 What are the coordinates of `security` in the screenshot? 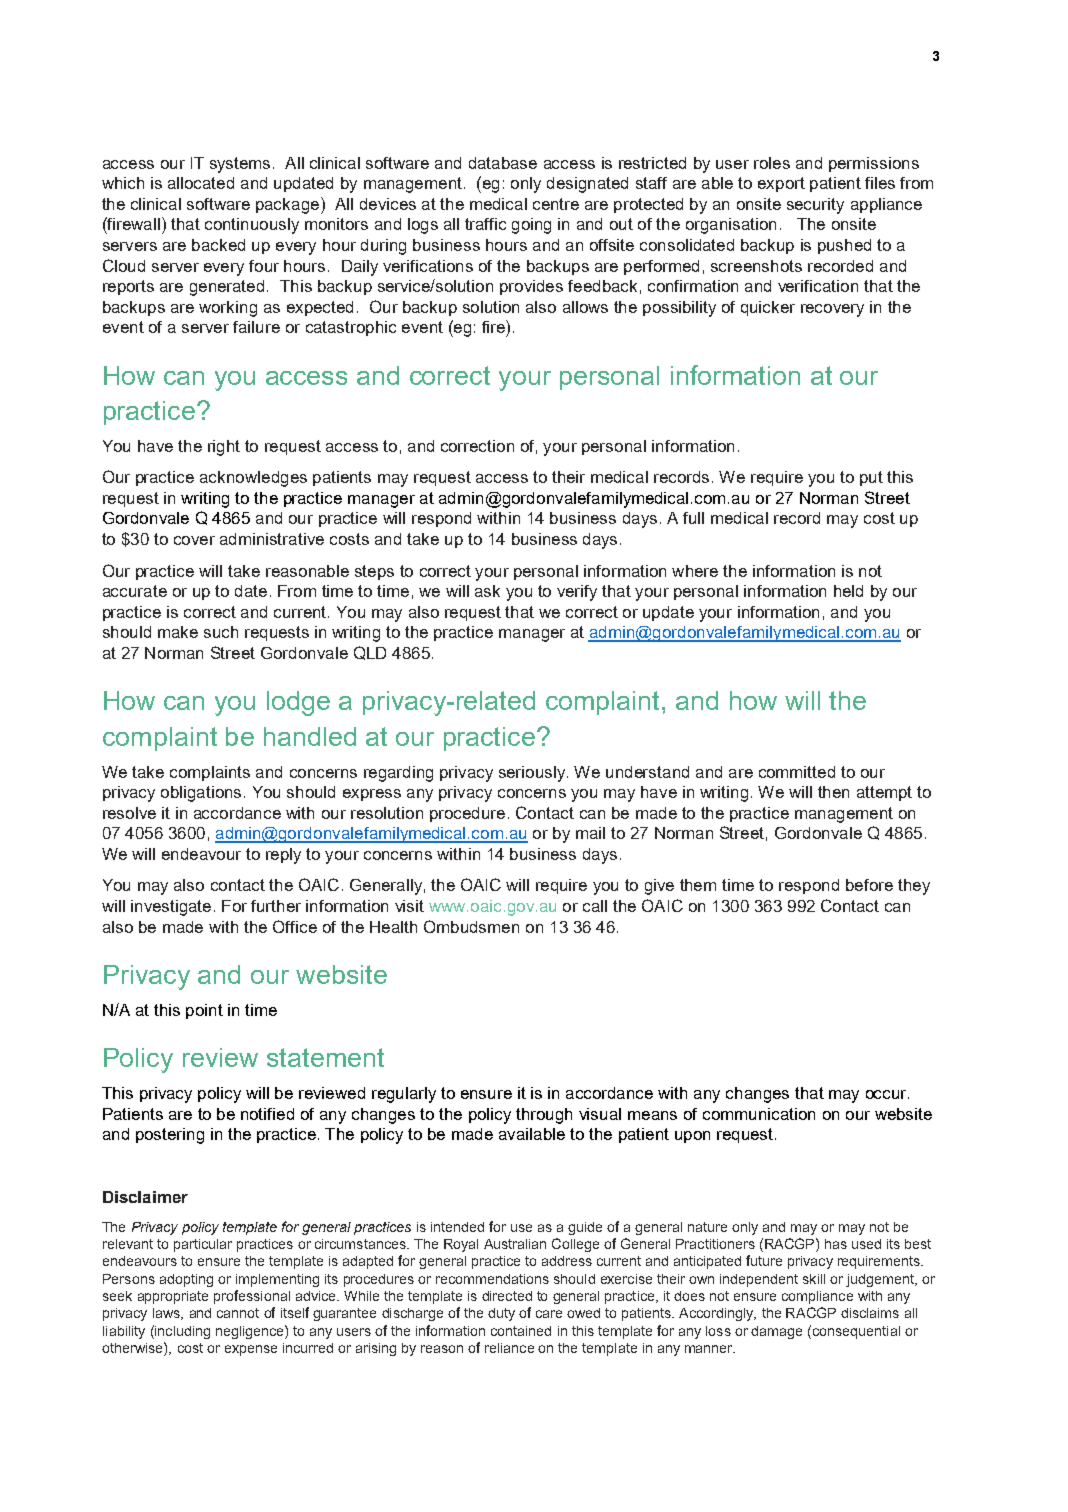 It's located at (815, 206).
